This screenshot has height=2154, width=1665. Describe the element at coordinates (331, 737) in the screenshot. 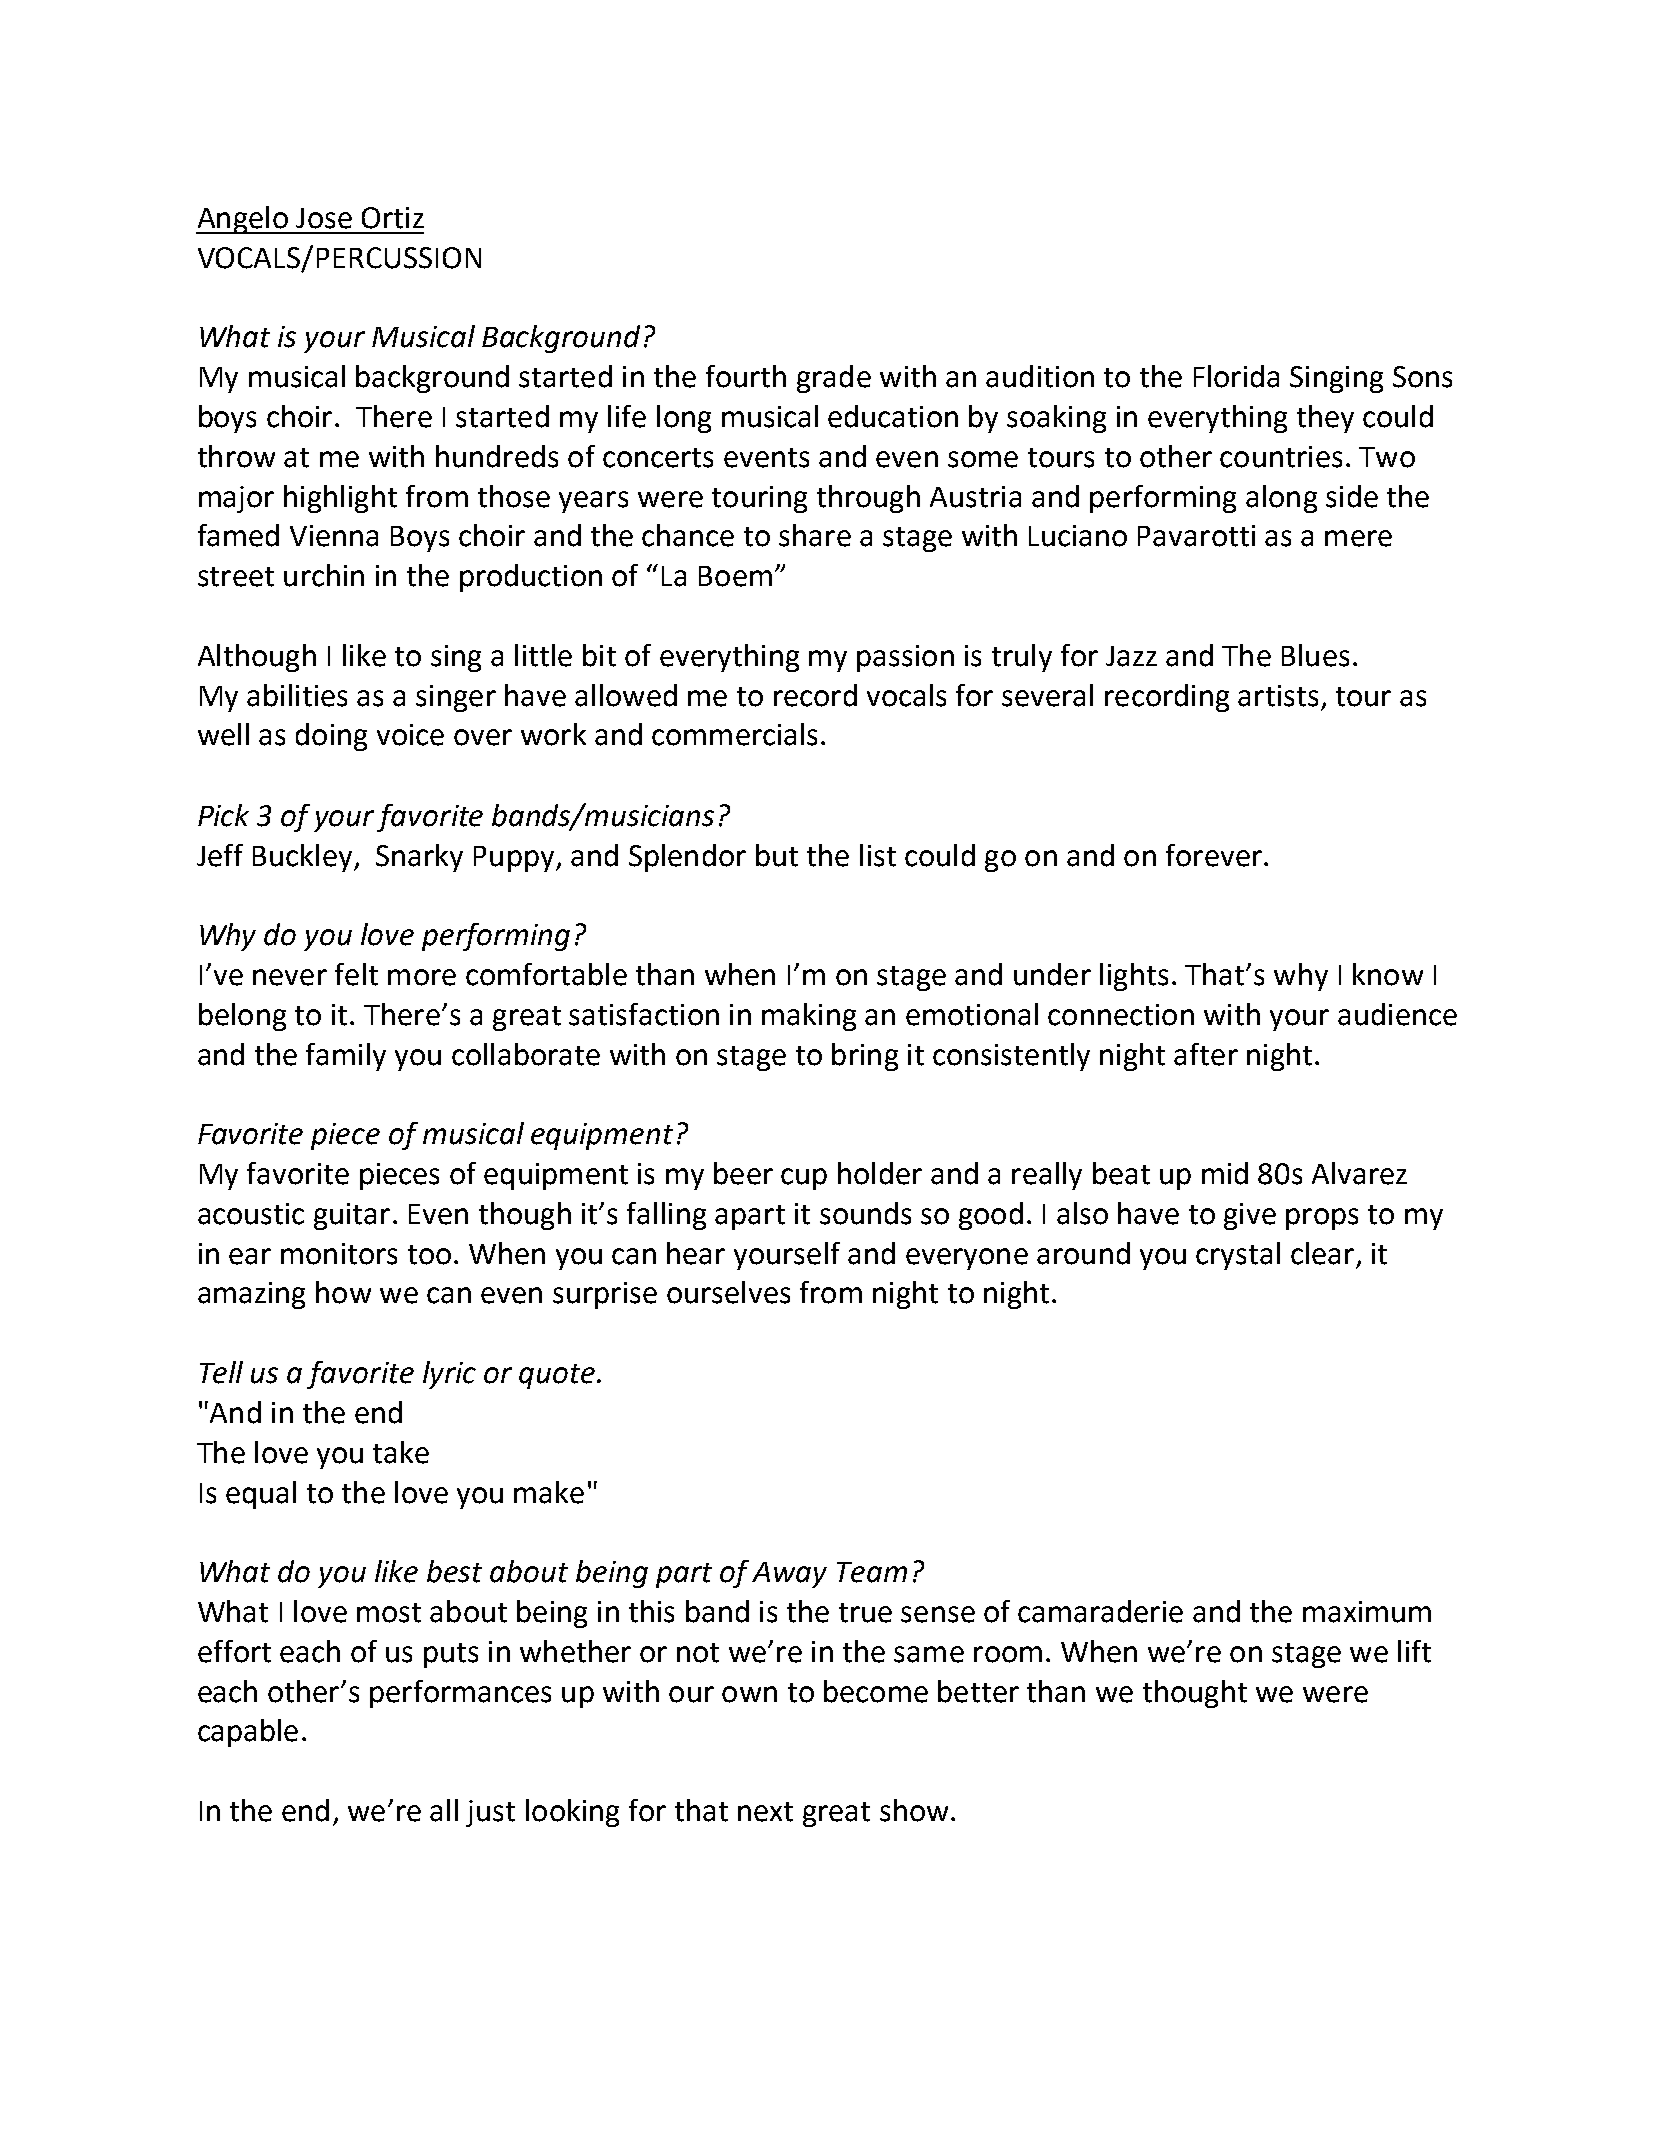

I see `doing` at that location.
